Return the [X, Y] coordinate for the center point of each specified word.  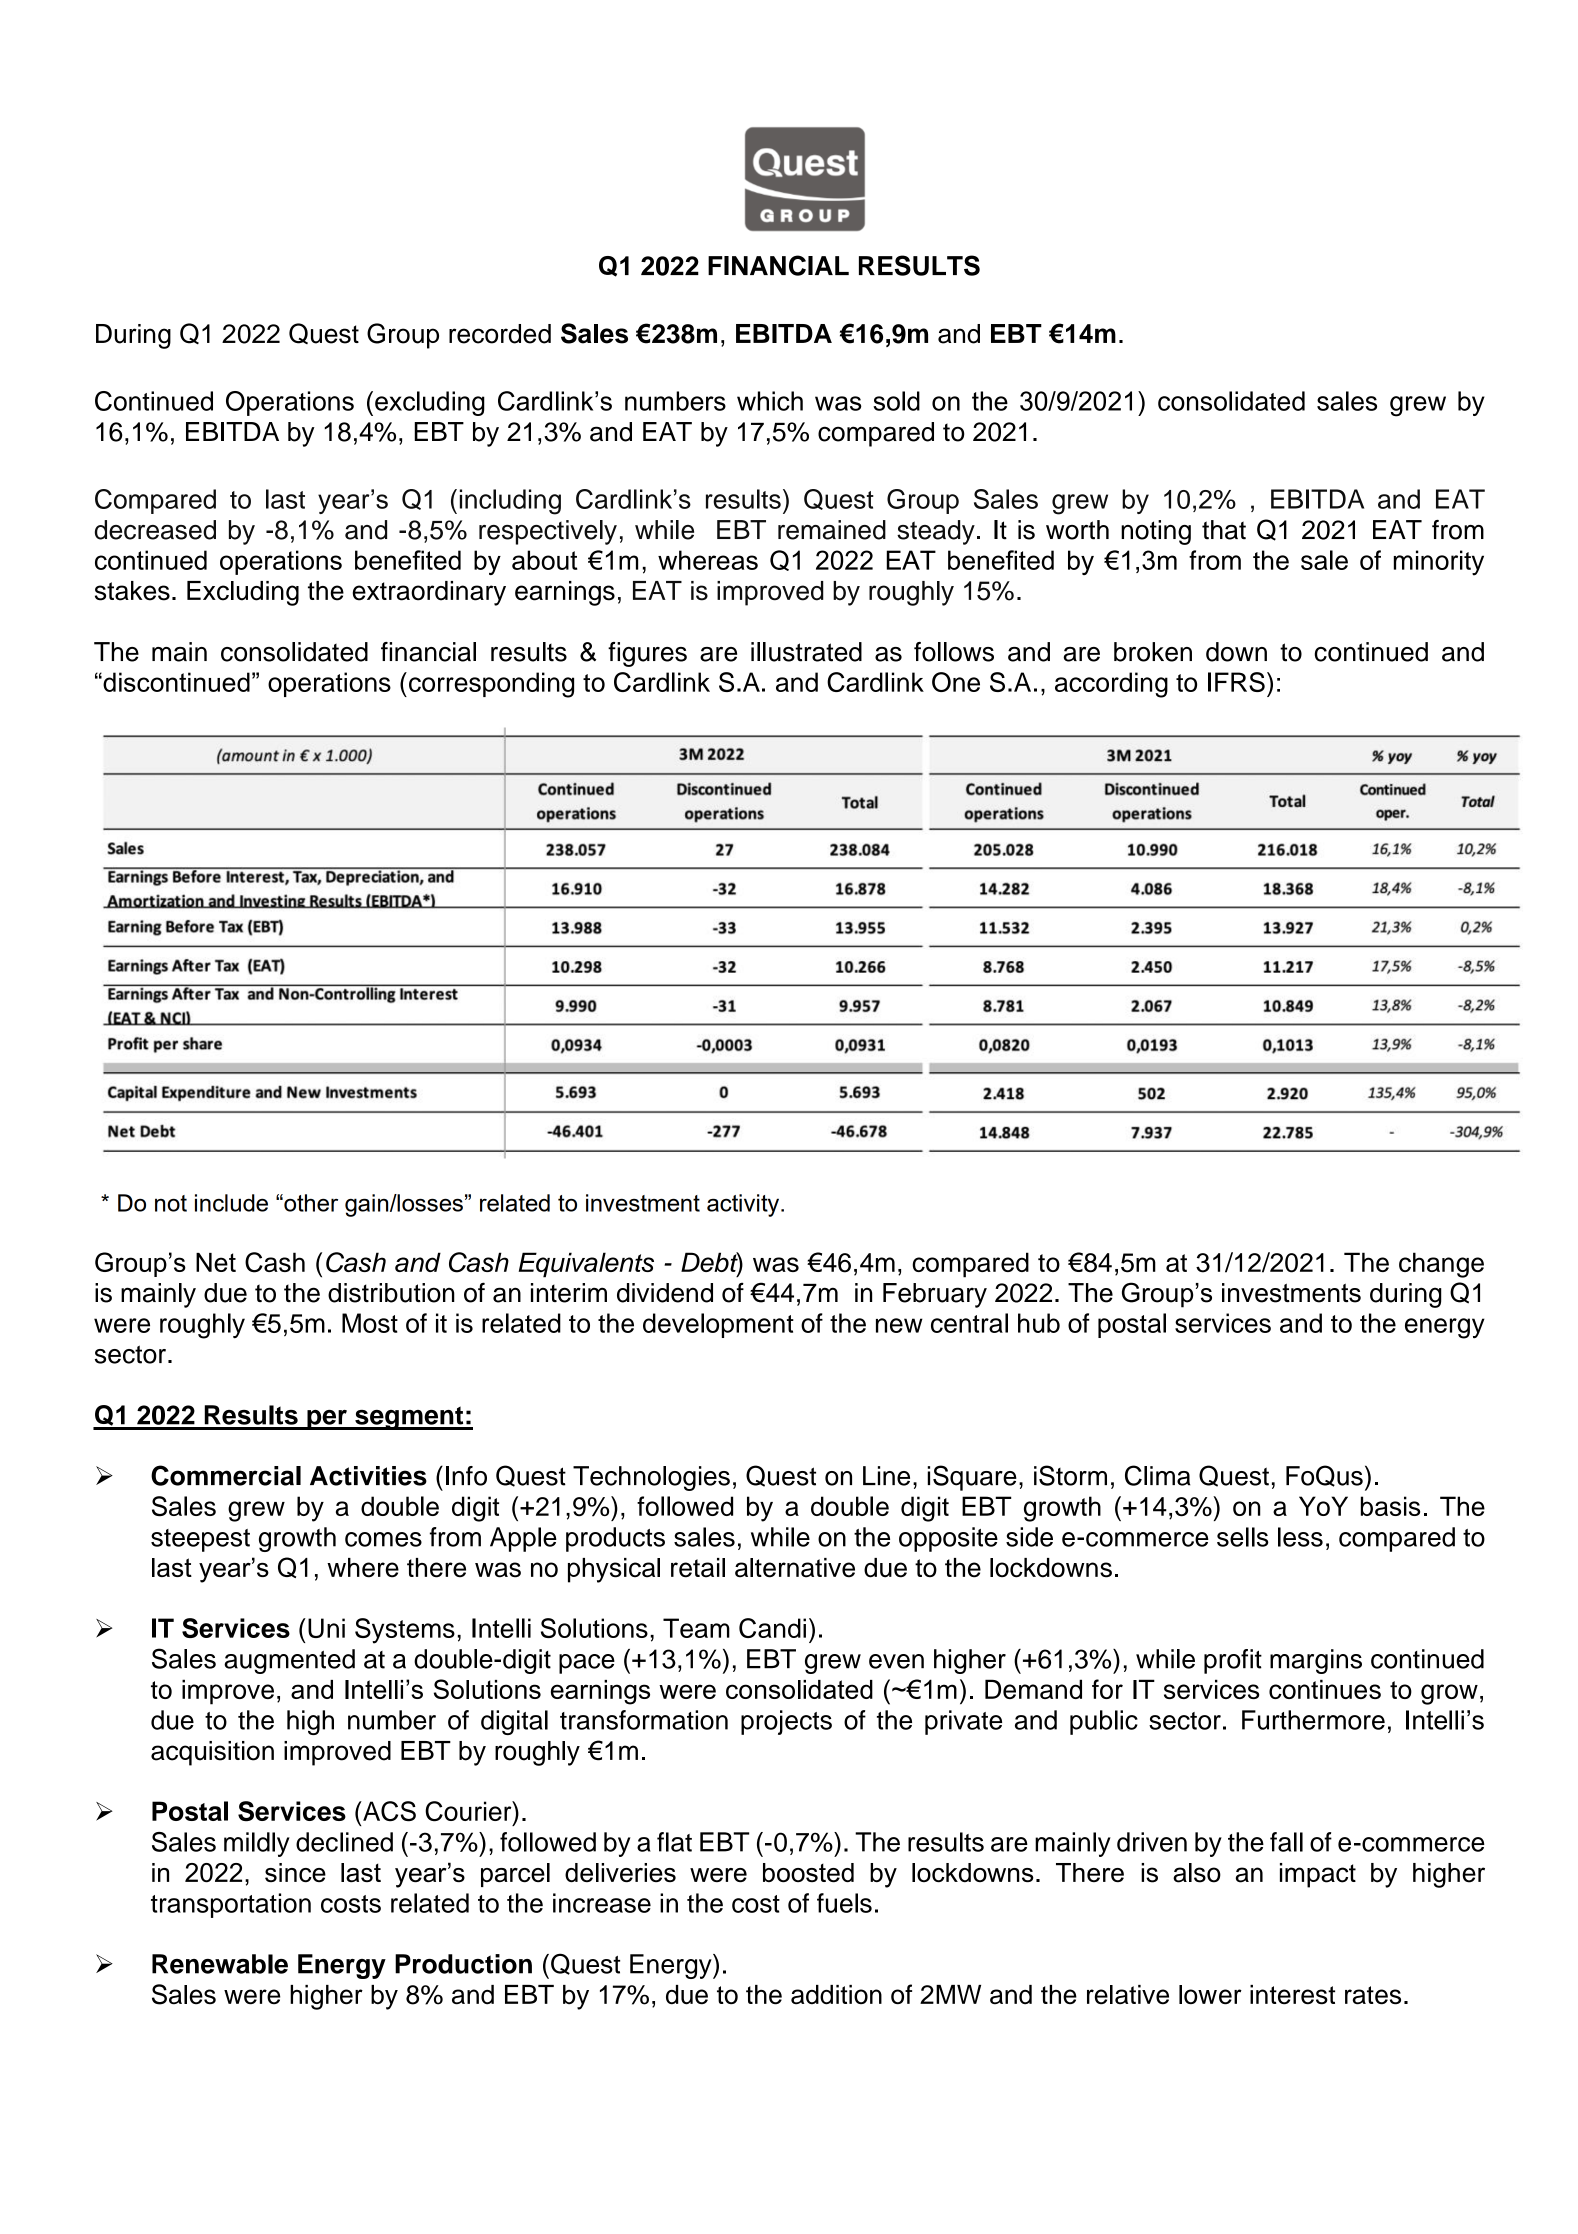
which [770, 401]
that [1224, 530]
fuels [844, 1903]
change [1441, 1265]
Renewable [220, 1964]
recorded [500, 334]
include [231, 1203]
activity [744, 1205]
